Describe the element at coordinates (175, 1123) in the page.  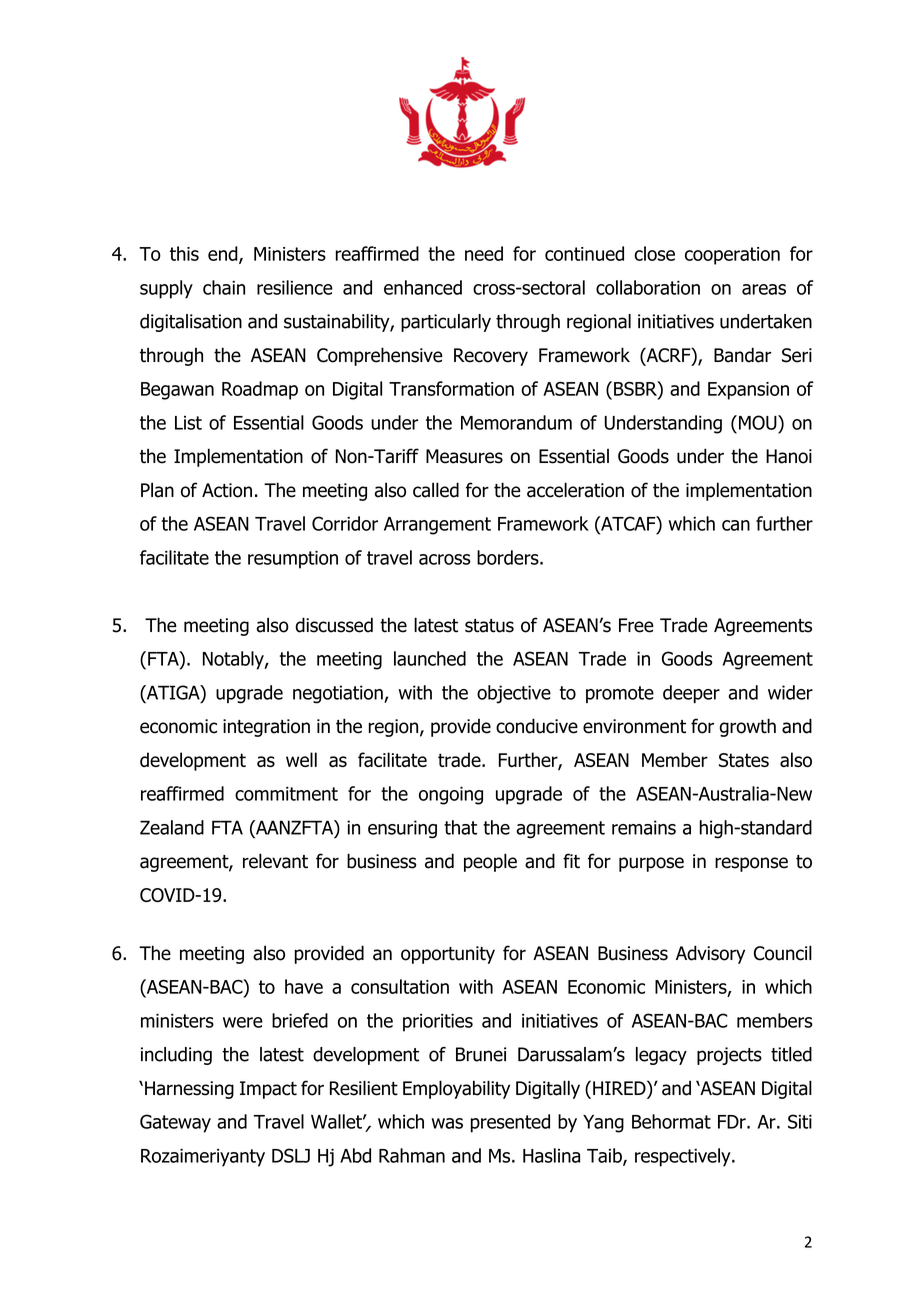
I see `Gateway` at that location.
